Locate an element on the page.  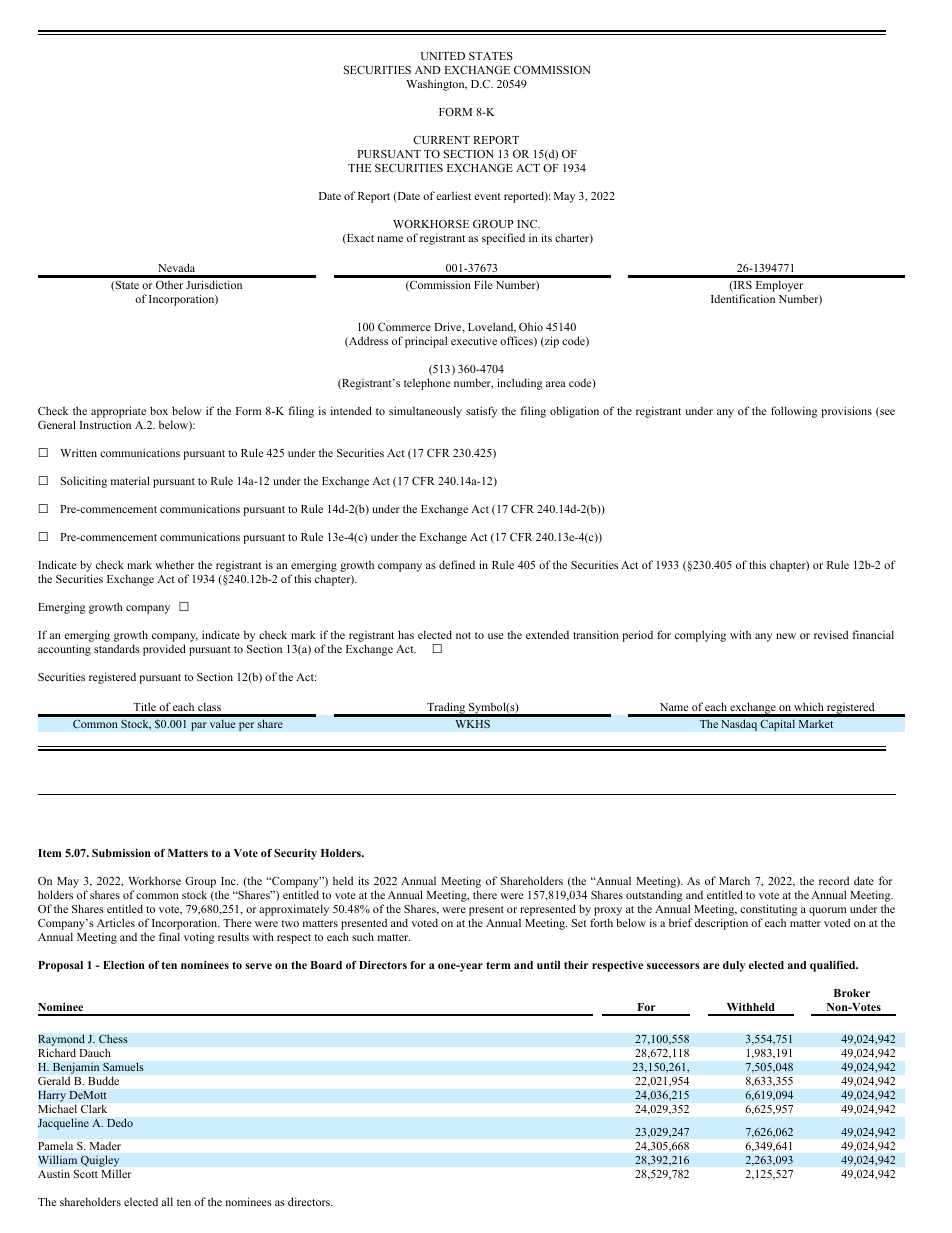
UNITED is located at coordinates (443, 56).
